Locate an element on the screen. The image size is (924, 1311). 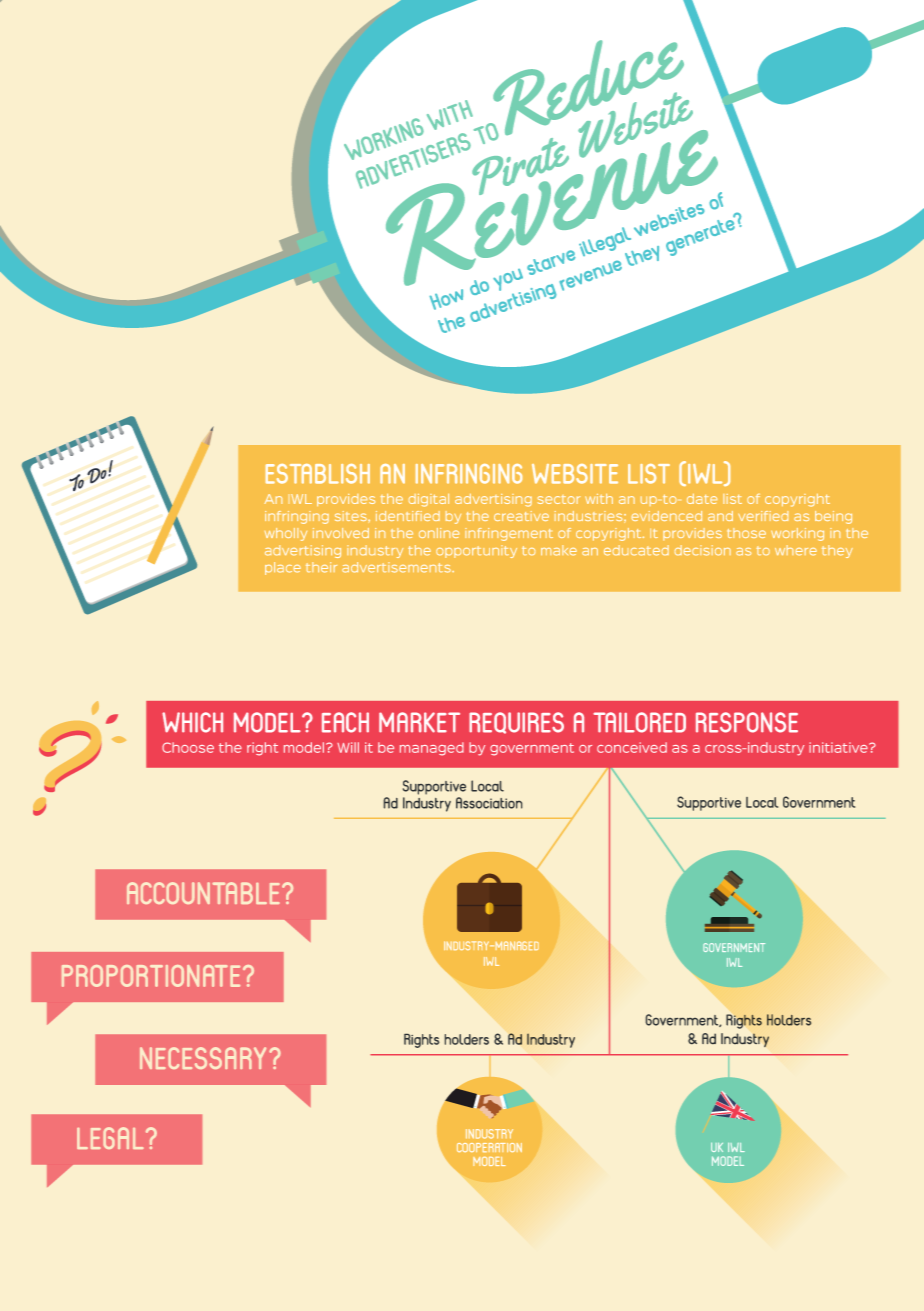
digital is located at coordinates (429, 500).
